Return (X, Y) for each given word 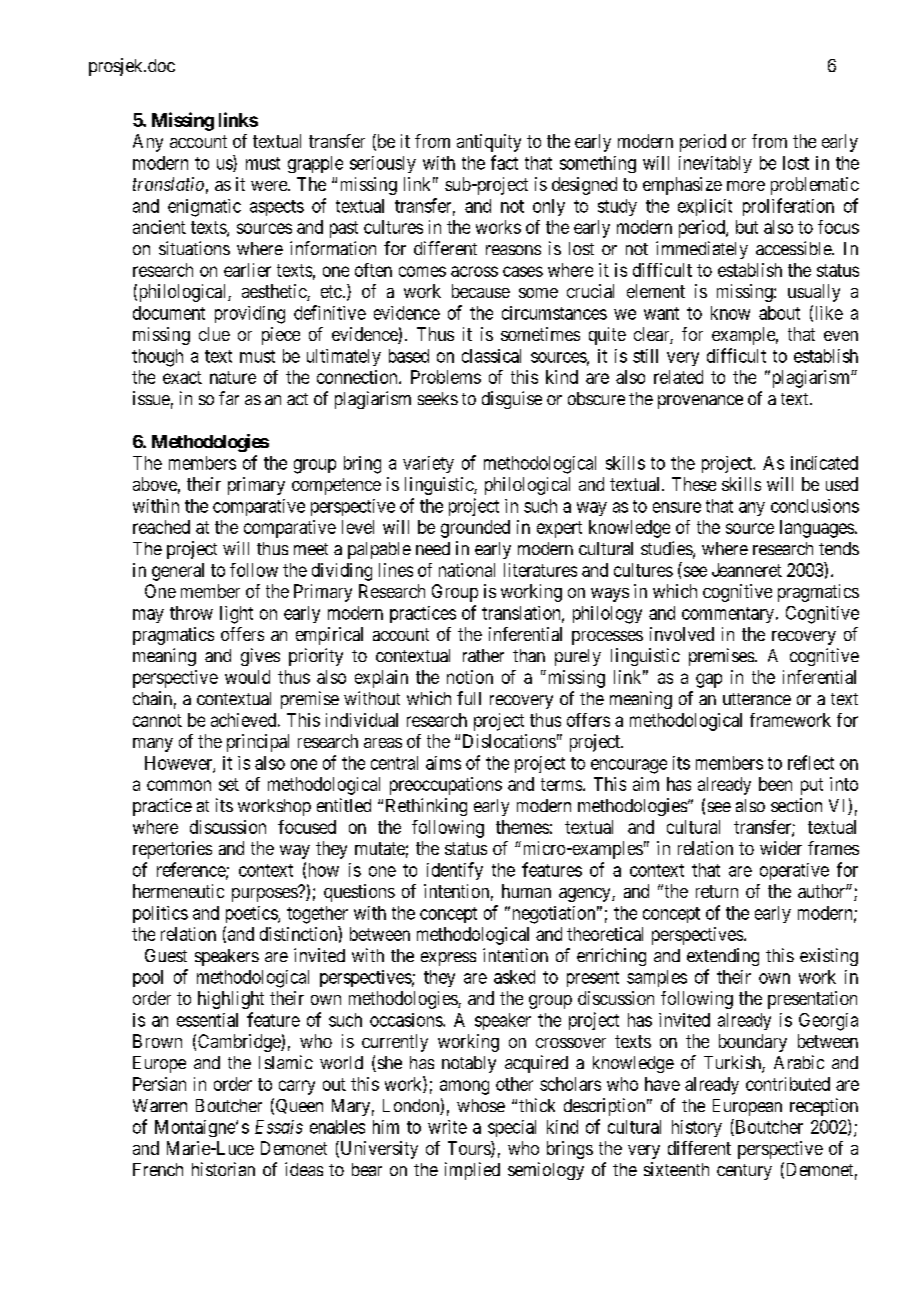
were (270, 186)
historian (223, 1169)
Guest (166, 955)
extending (723, 957)
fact (504, 162)
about (779, 313)
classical (491, 356)
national (467, 570)
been (775, 784)
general (178, 572)
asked (514, 977)
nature (233, 377)
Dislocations (509, 741)
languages (817, 529)
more (746, 186)
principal (258, 743)
